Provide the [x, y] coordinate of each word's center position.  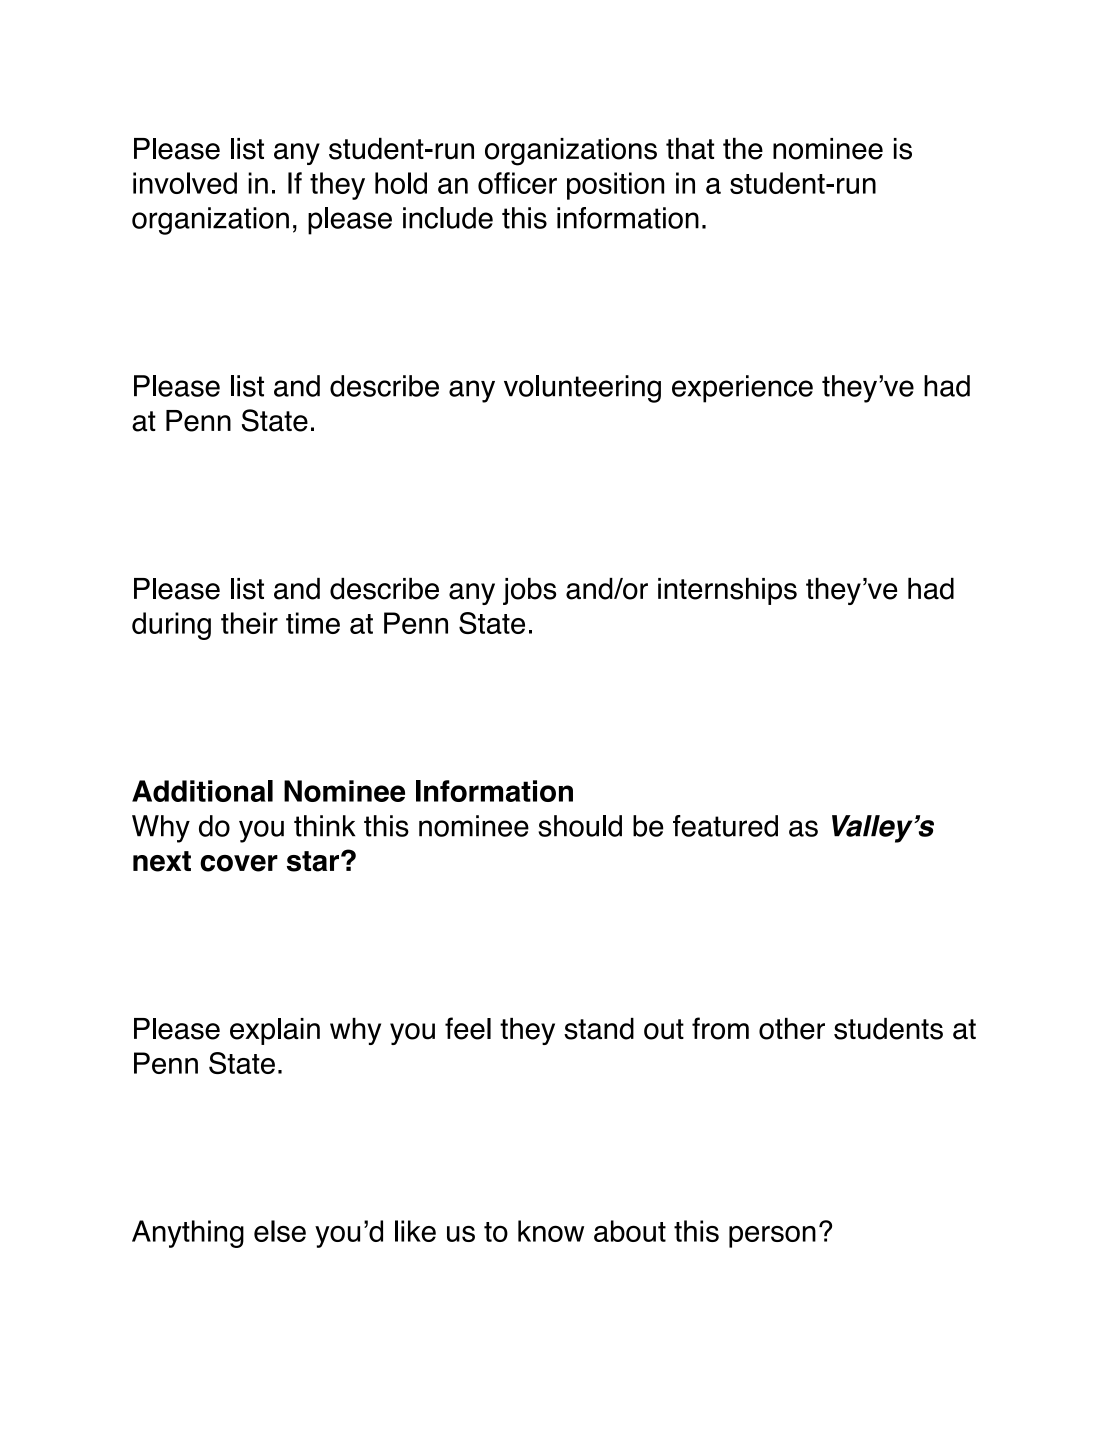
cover [239, 863]
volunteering [582, 389]
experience [742, 389]
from [720, 1028]
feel [468, 1028]
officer [517, 183]
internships [727, 591]
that [690, 149]
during [171, 626]
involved [185, 183]
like [415, 1231]
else [280, 1231]
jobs [529, 591]
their [249, 623]
